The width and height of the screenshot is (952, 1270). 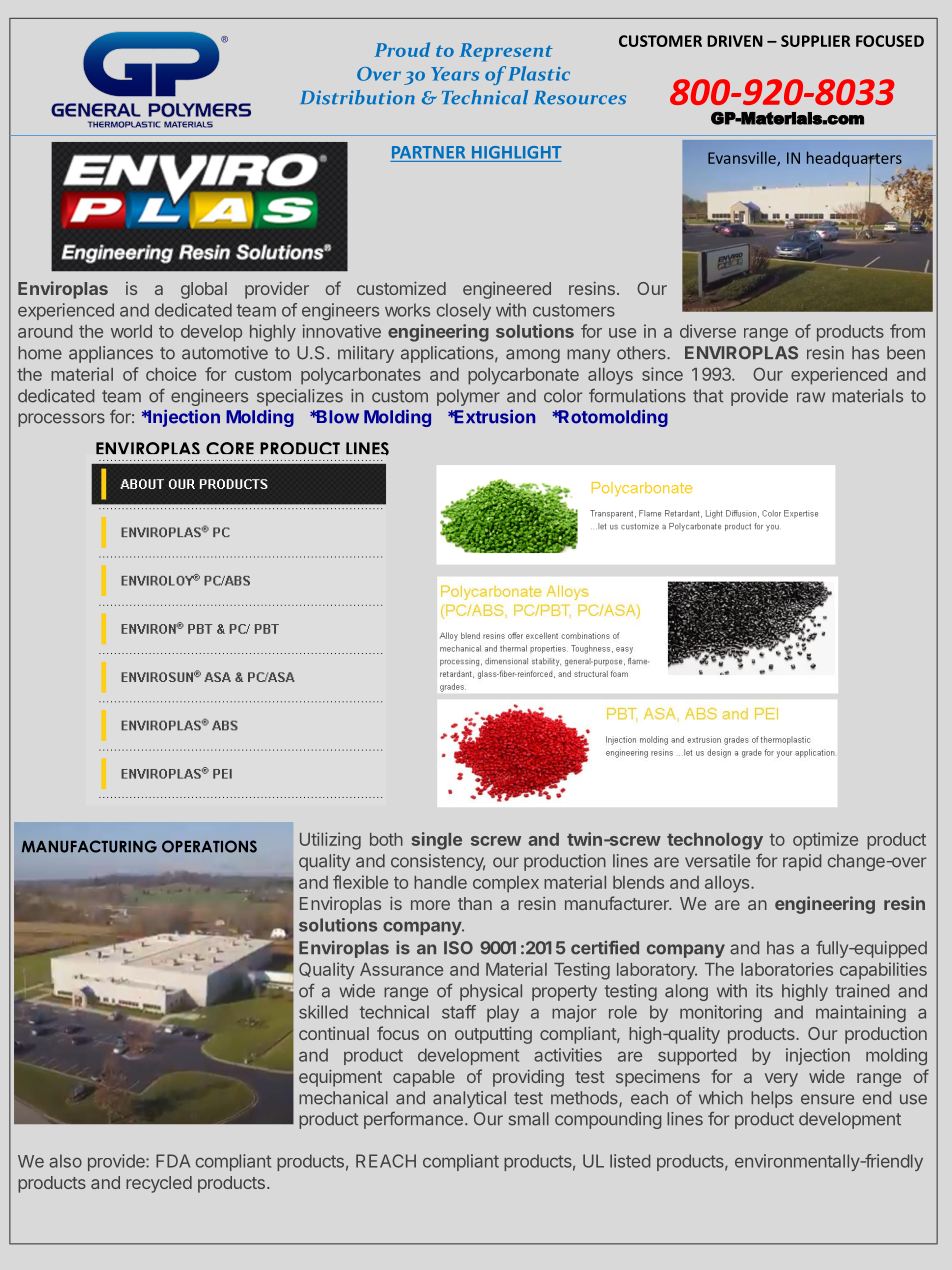 What do you see at coordinates (468, 397) in the screenshot?
I see `polymer` at bounding box center [468, 397].
